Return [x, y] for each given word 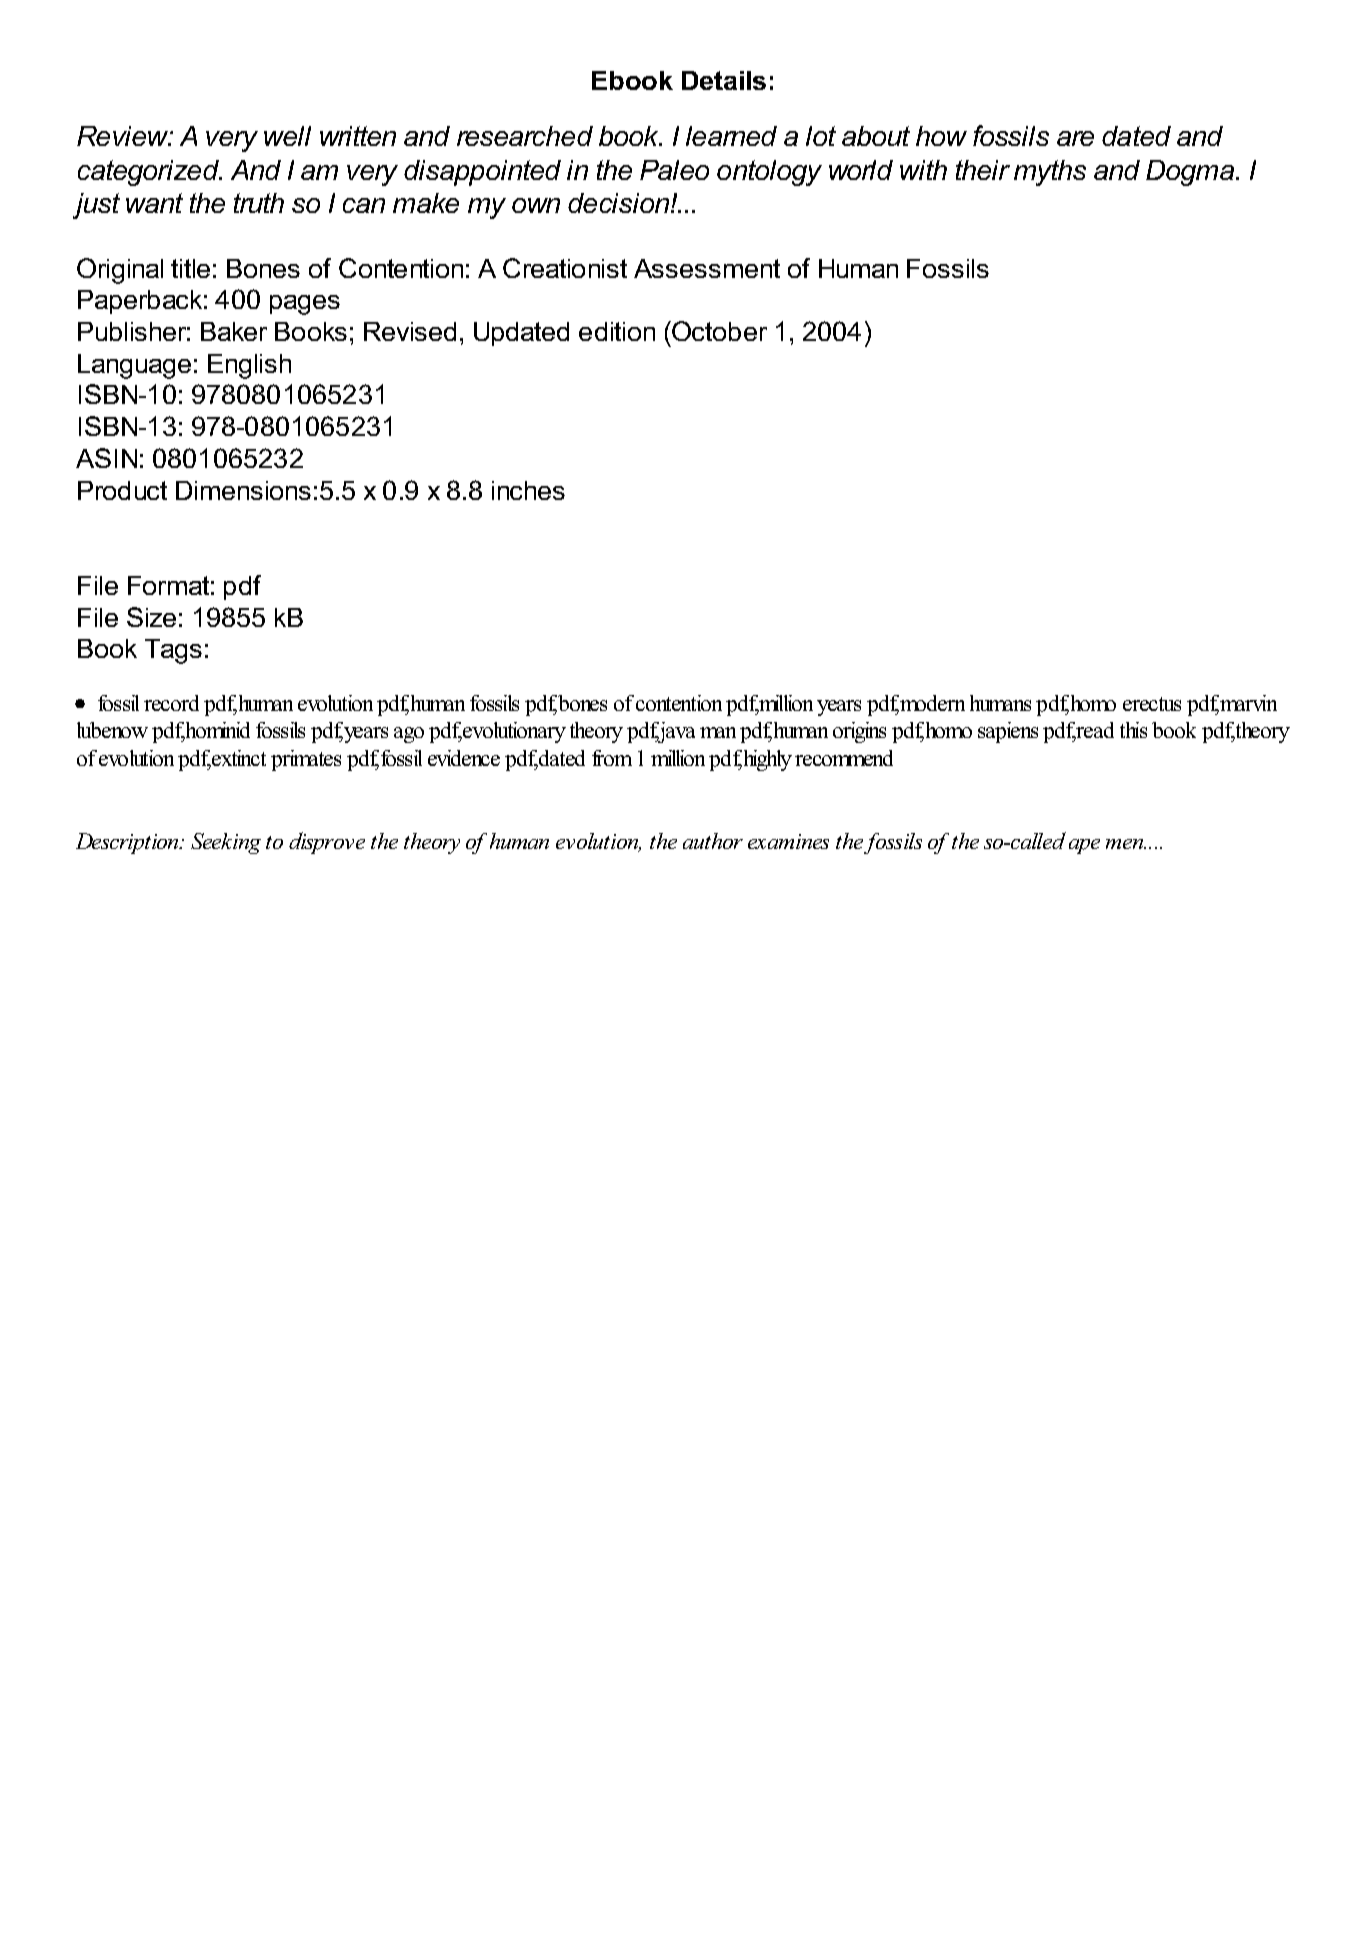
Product [122, 490]
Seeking [226, 843]
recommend [844, 758]
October [718, 331]
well [287, 136]
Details [724, 80]
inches [528, 490]
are [1075, 138]
